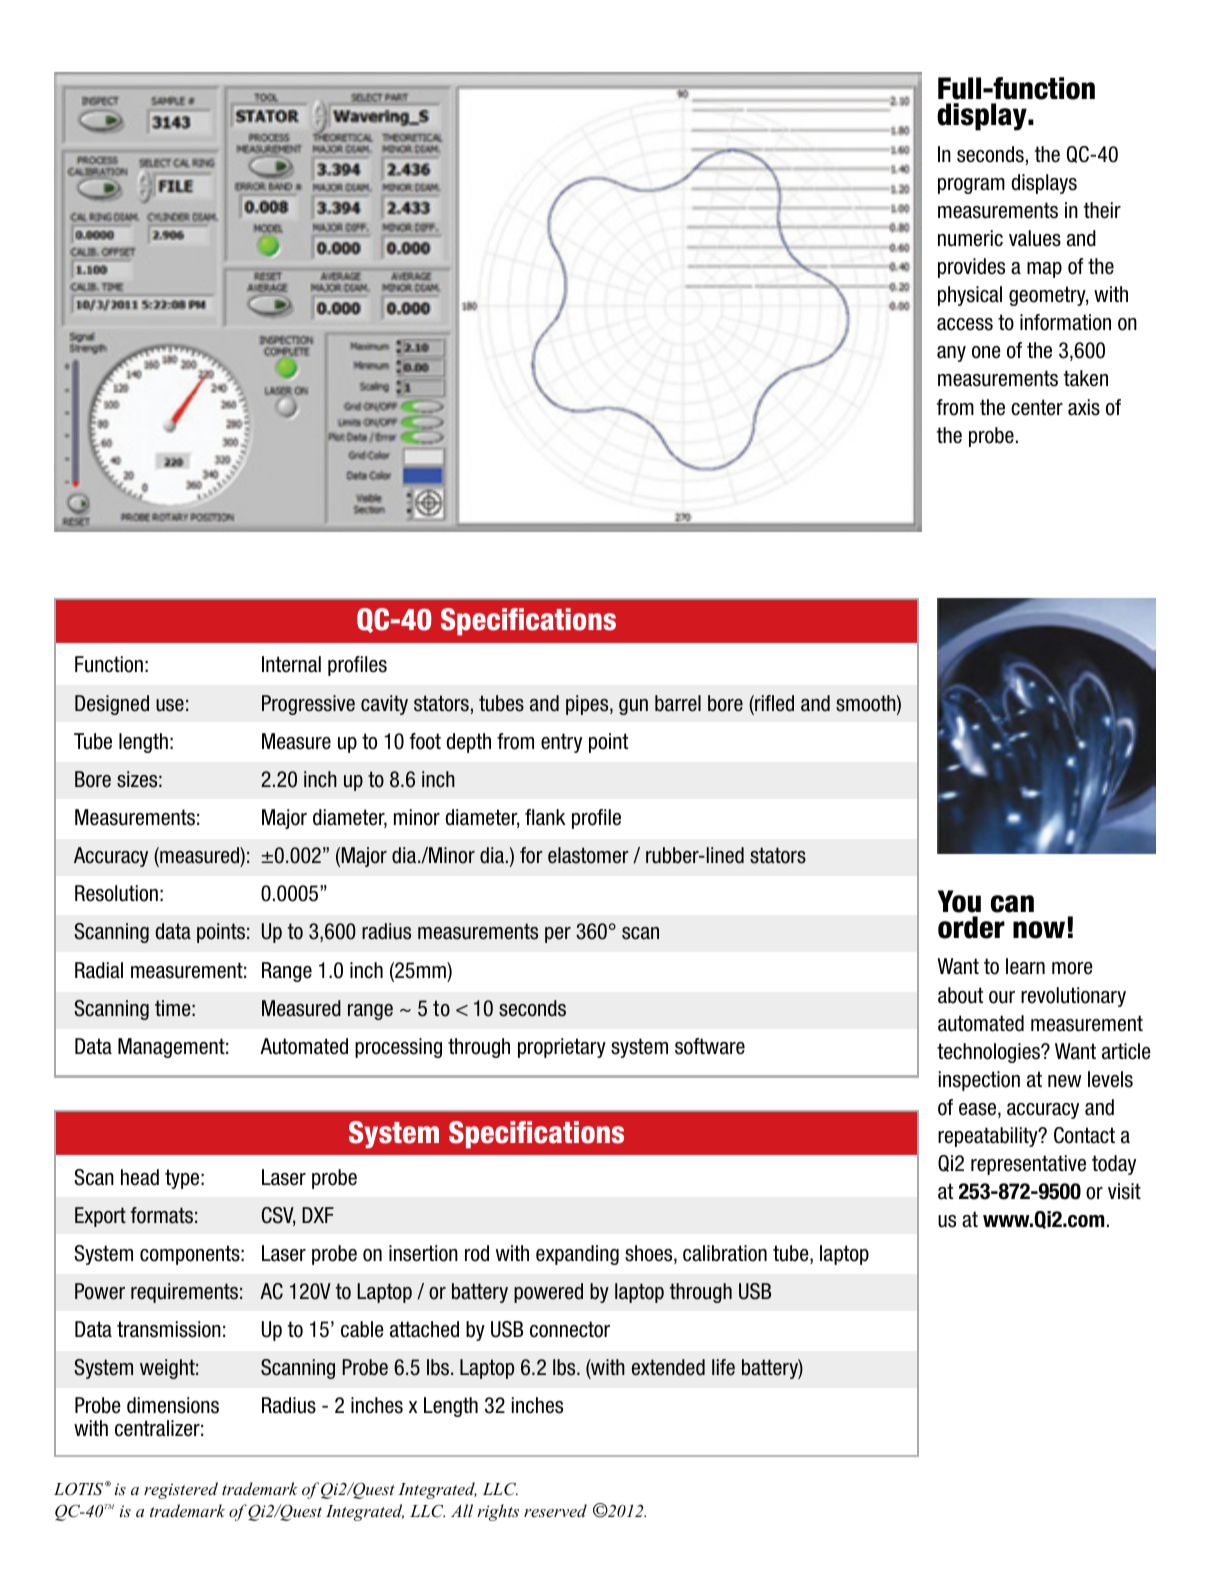 This screenshot has height=1590, width=1228. Describe the element at coordinates (181, 1490) in the screenshot. I see `registered` at that location.
